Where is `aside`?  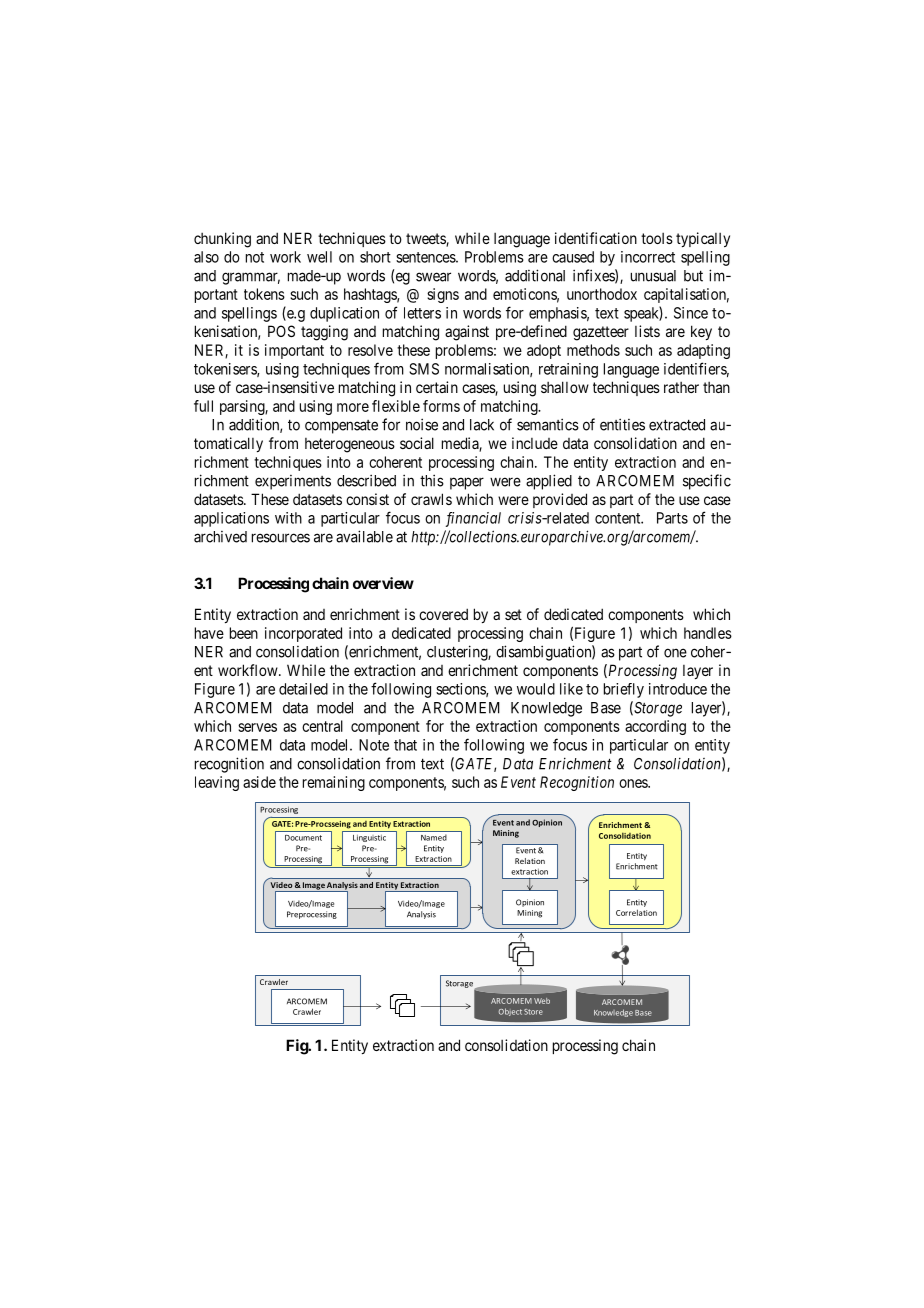
aside is located at coordinates (259, 782).
